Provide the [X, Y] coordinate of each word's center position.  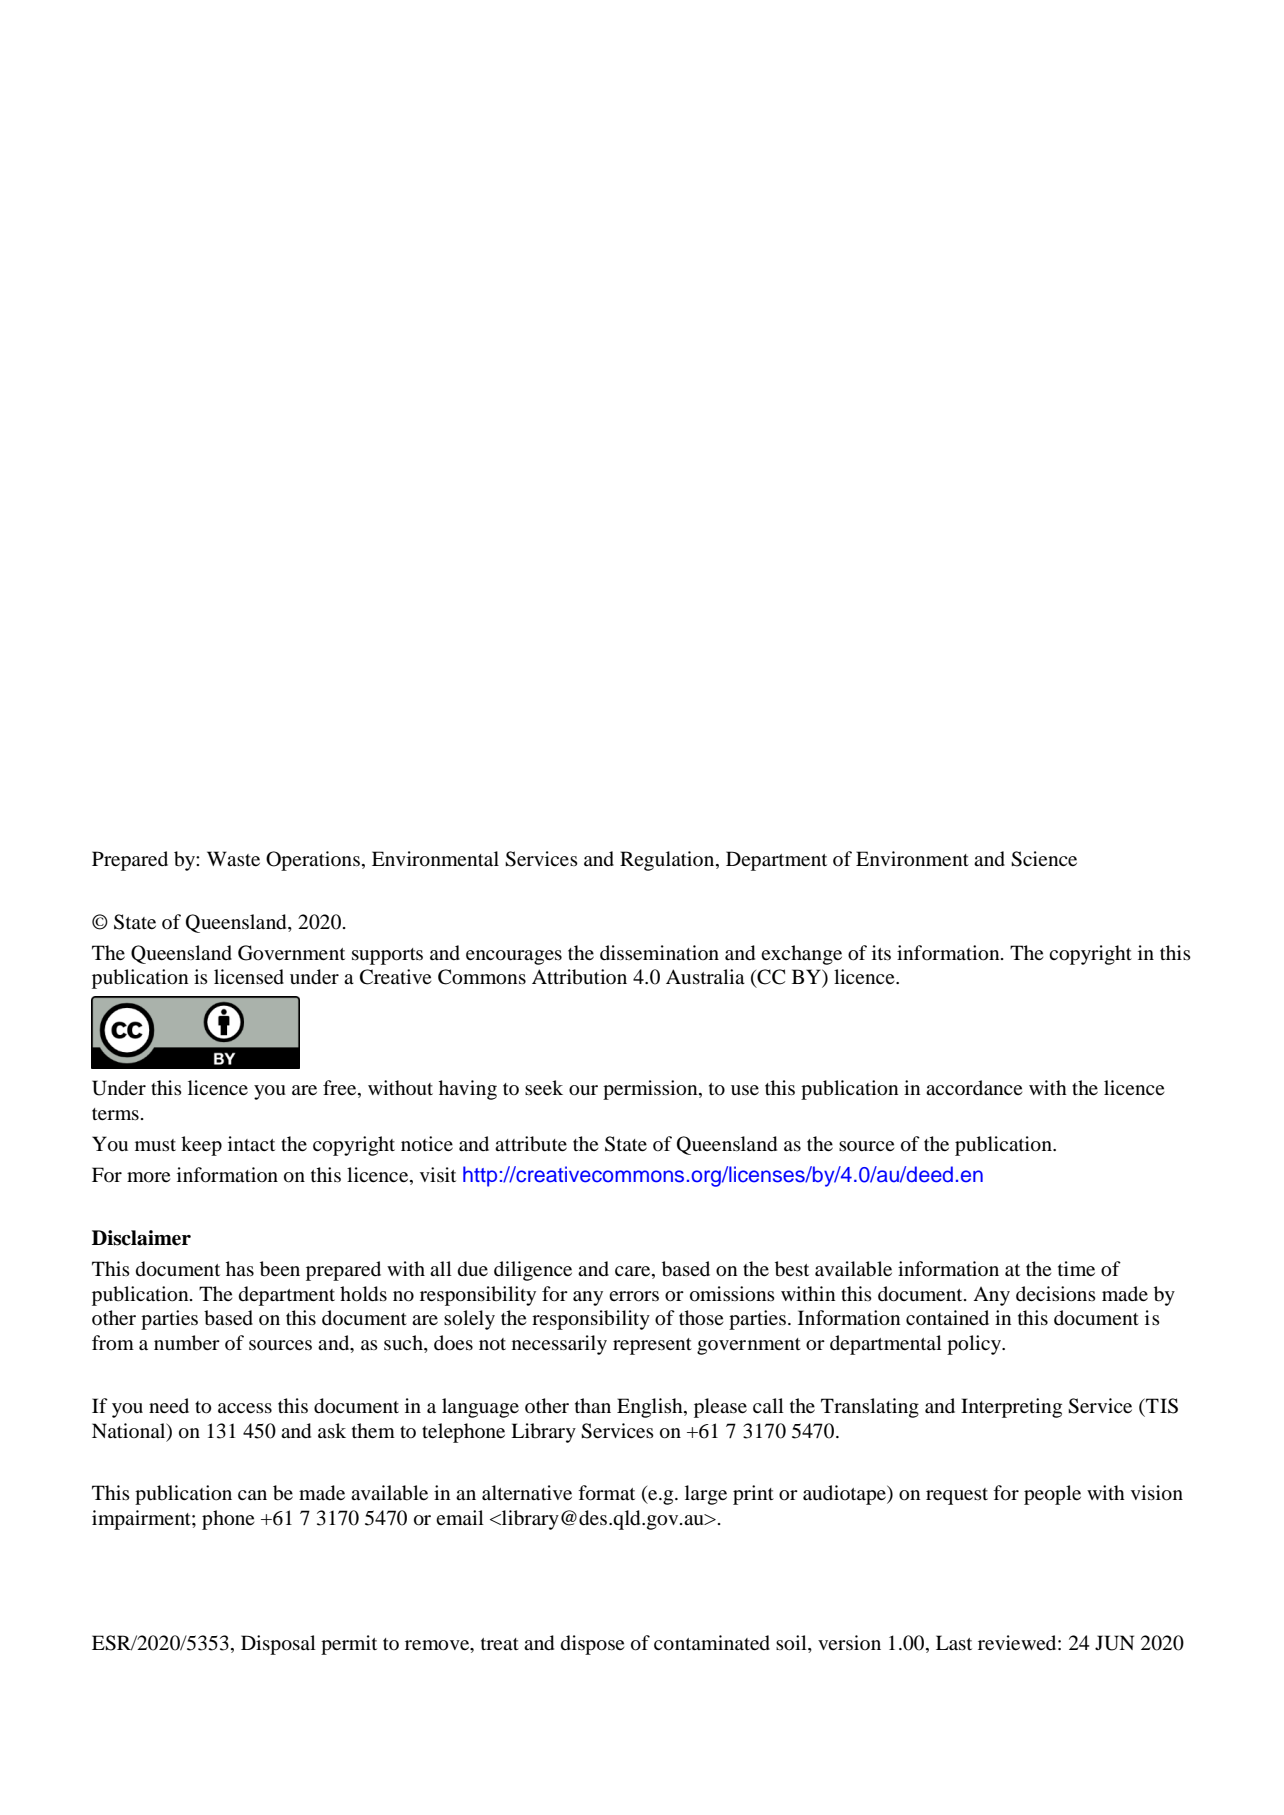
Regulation [668, 861]
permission [651, 1090]
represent [652, 1346]
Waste [233, 858]
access [245, 1408]
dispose [592, 1645]
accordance [974, 1087]
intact [251, 1143]
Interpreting [1011, 1408]
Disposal [278, 1645]
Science [1044, 859]
